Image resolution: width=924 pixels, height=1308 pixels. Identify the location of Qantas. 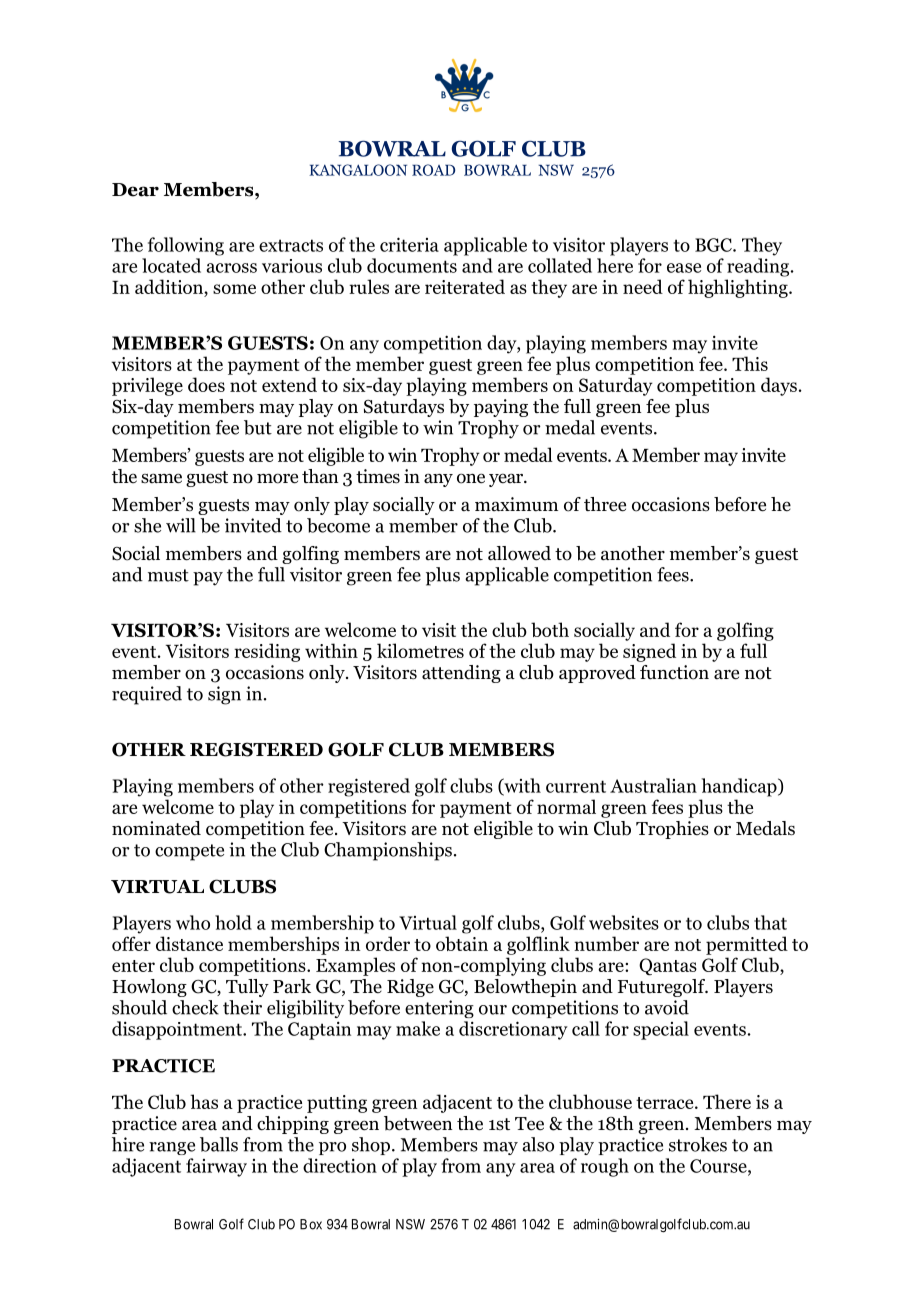
(668, 967).
